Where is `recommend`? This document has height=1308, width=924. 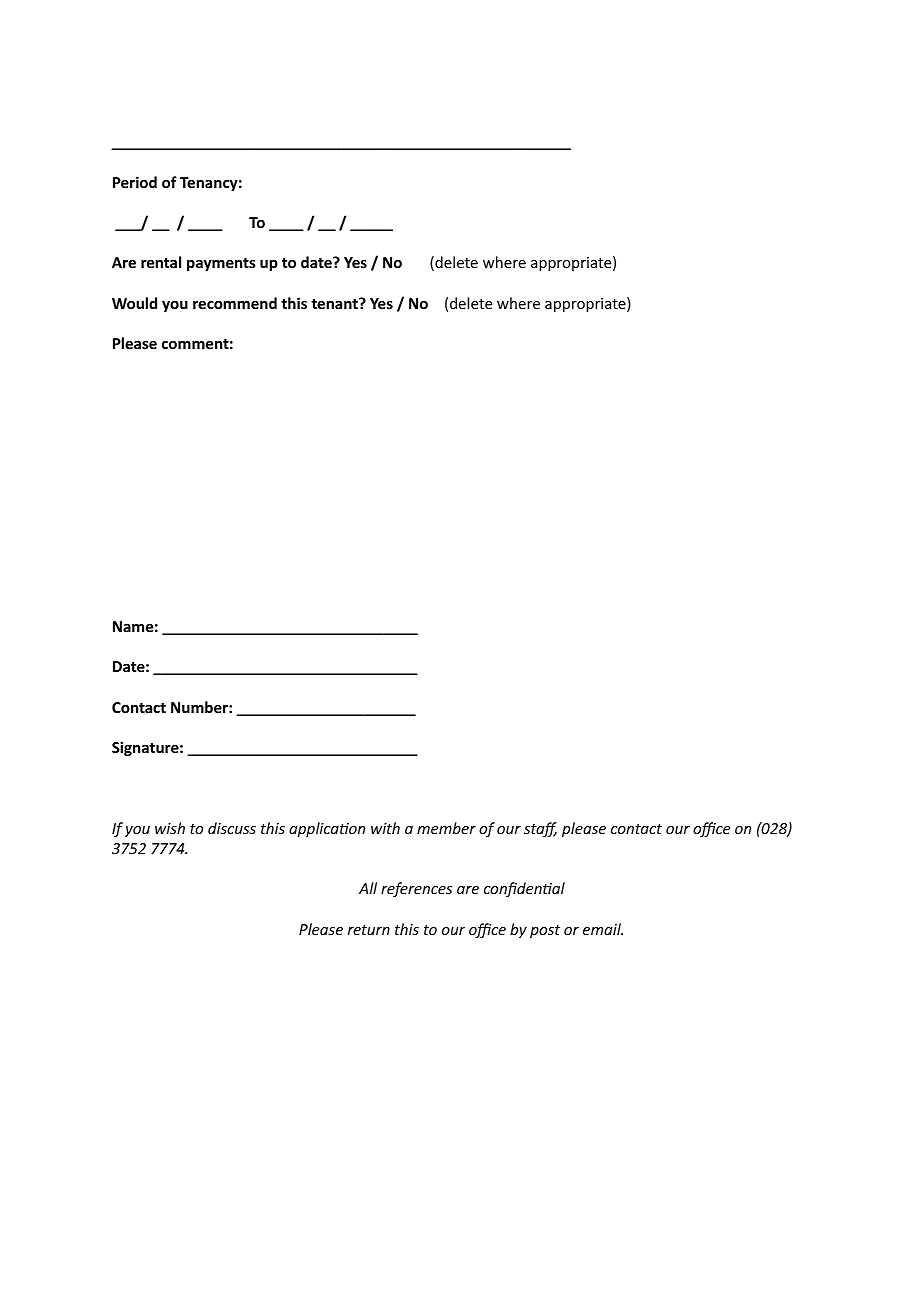
recommend is located at coordinates (235, 303).
